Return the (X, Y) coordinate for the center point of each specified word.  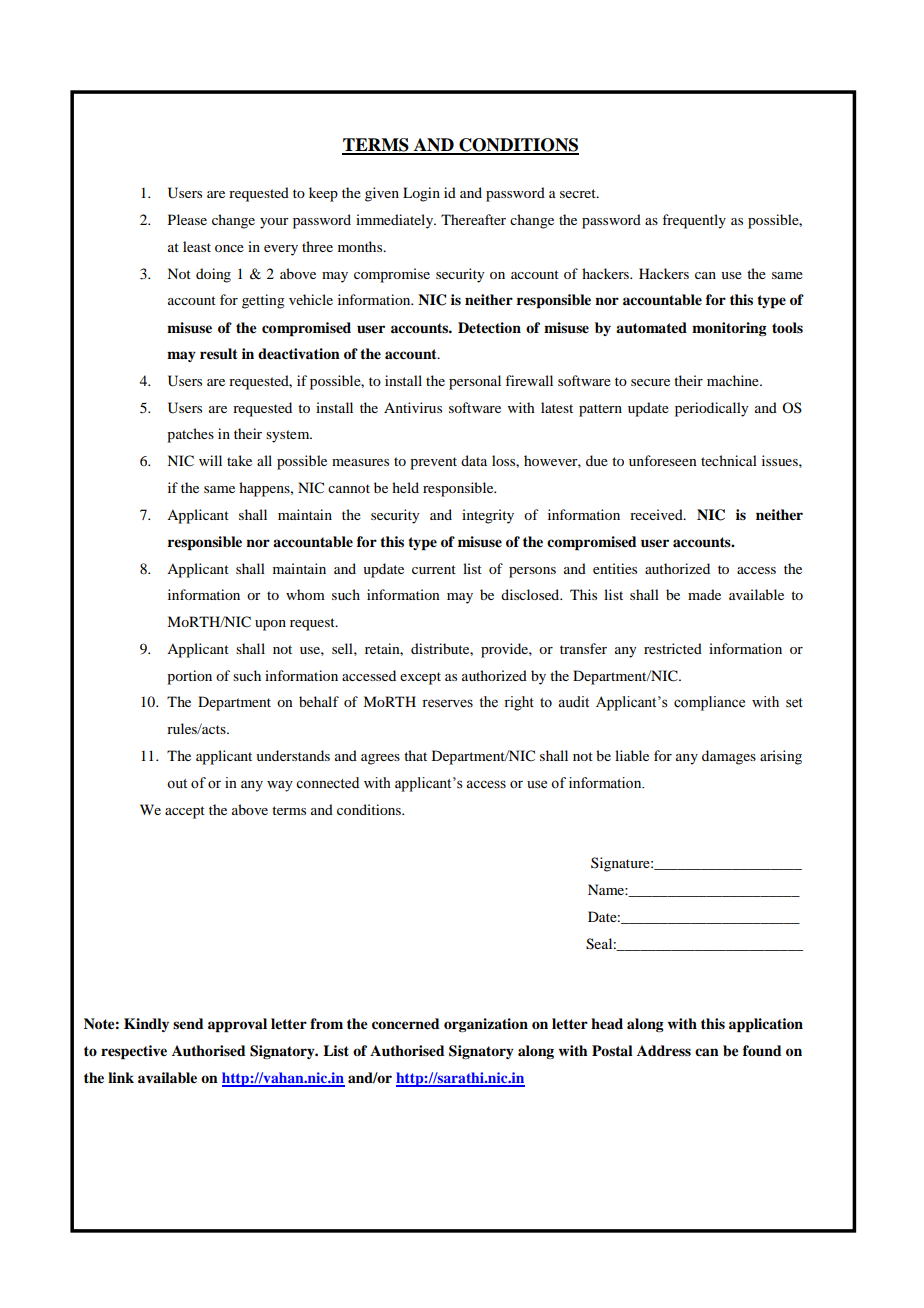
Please (187, 219)
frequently (694, 221)
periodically (711, 409)
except (420, 678)
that (415, 755)
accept (185, 812)
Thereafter (473, 219)
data (474, 460)
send (188, 1023)
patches (190, 435)
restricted (673, 648)
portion (189, 677)
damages (729, 757)
